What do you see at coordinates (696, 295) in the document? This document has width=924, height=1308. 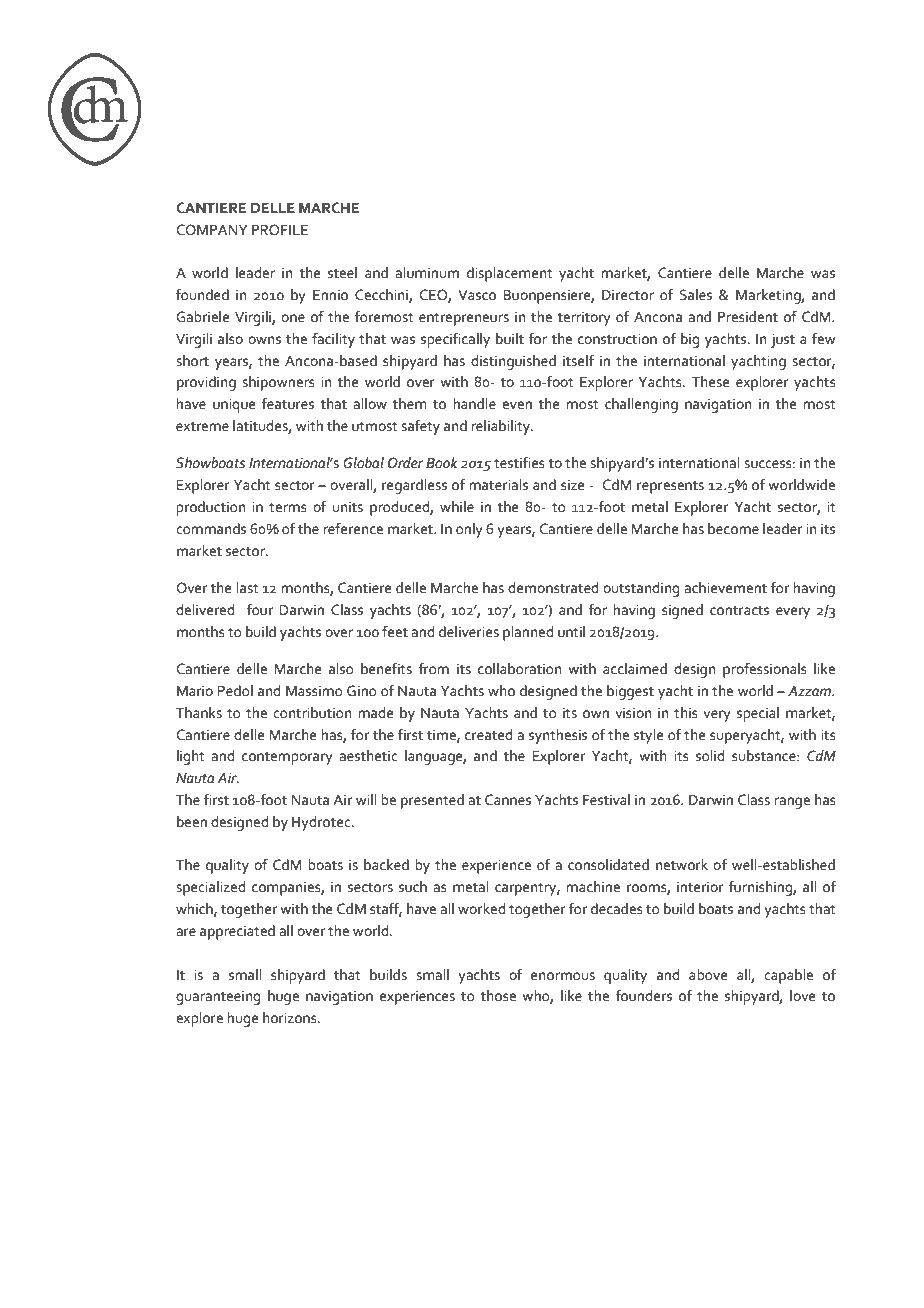 I see `Sales` at bounding box center [696, 295].
